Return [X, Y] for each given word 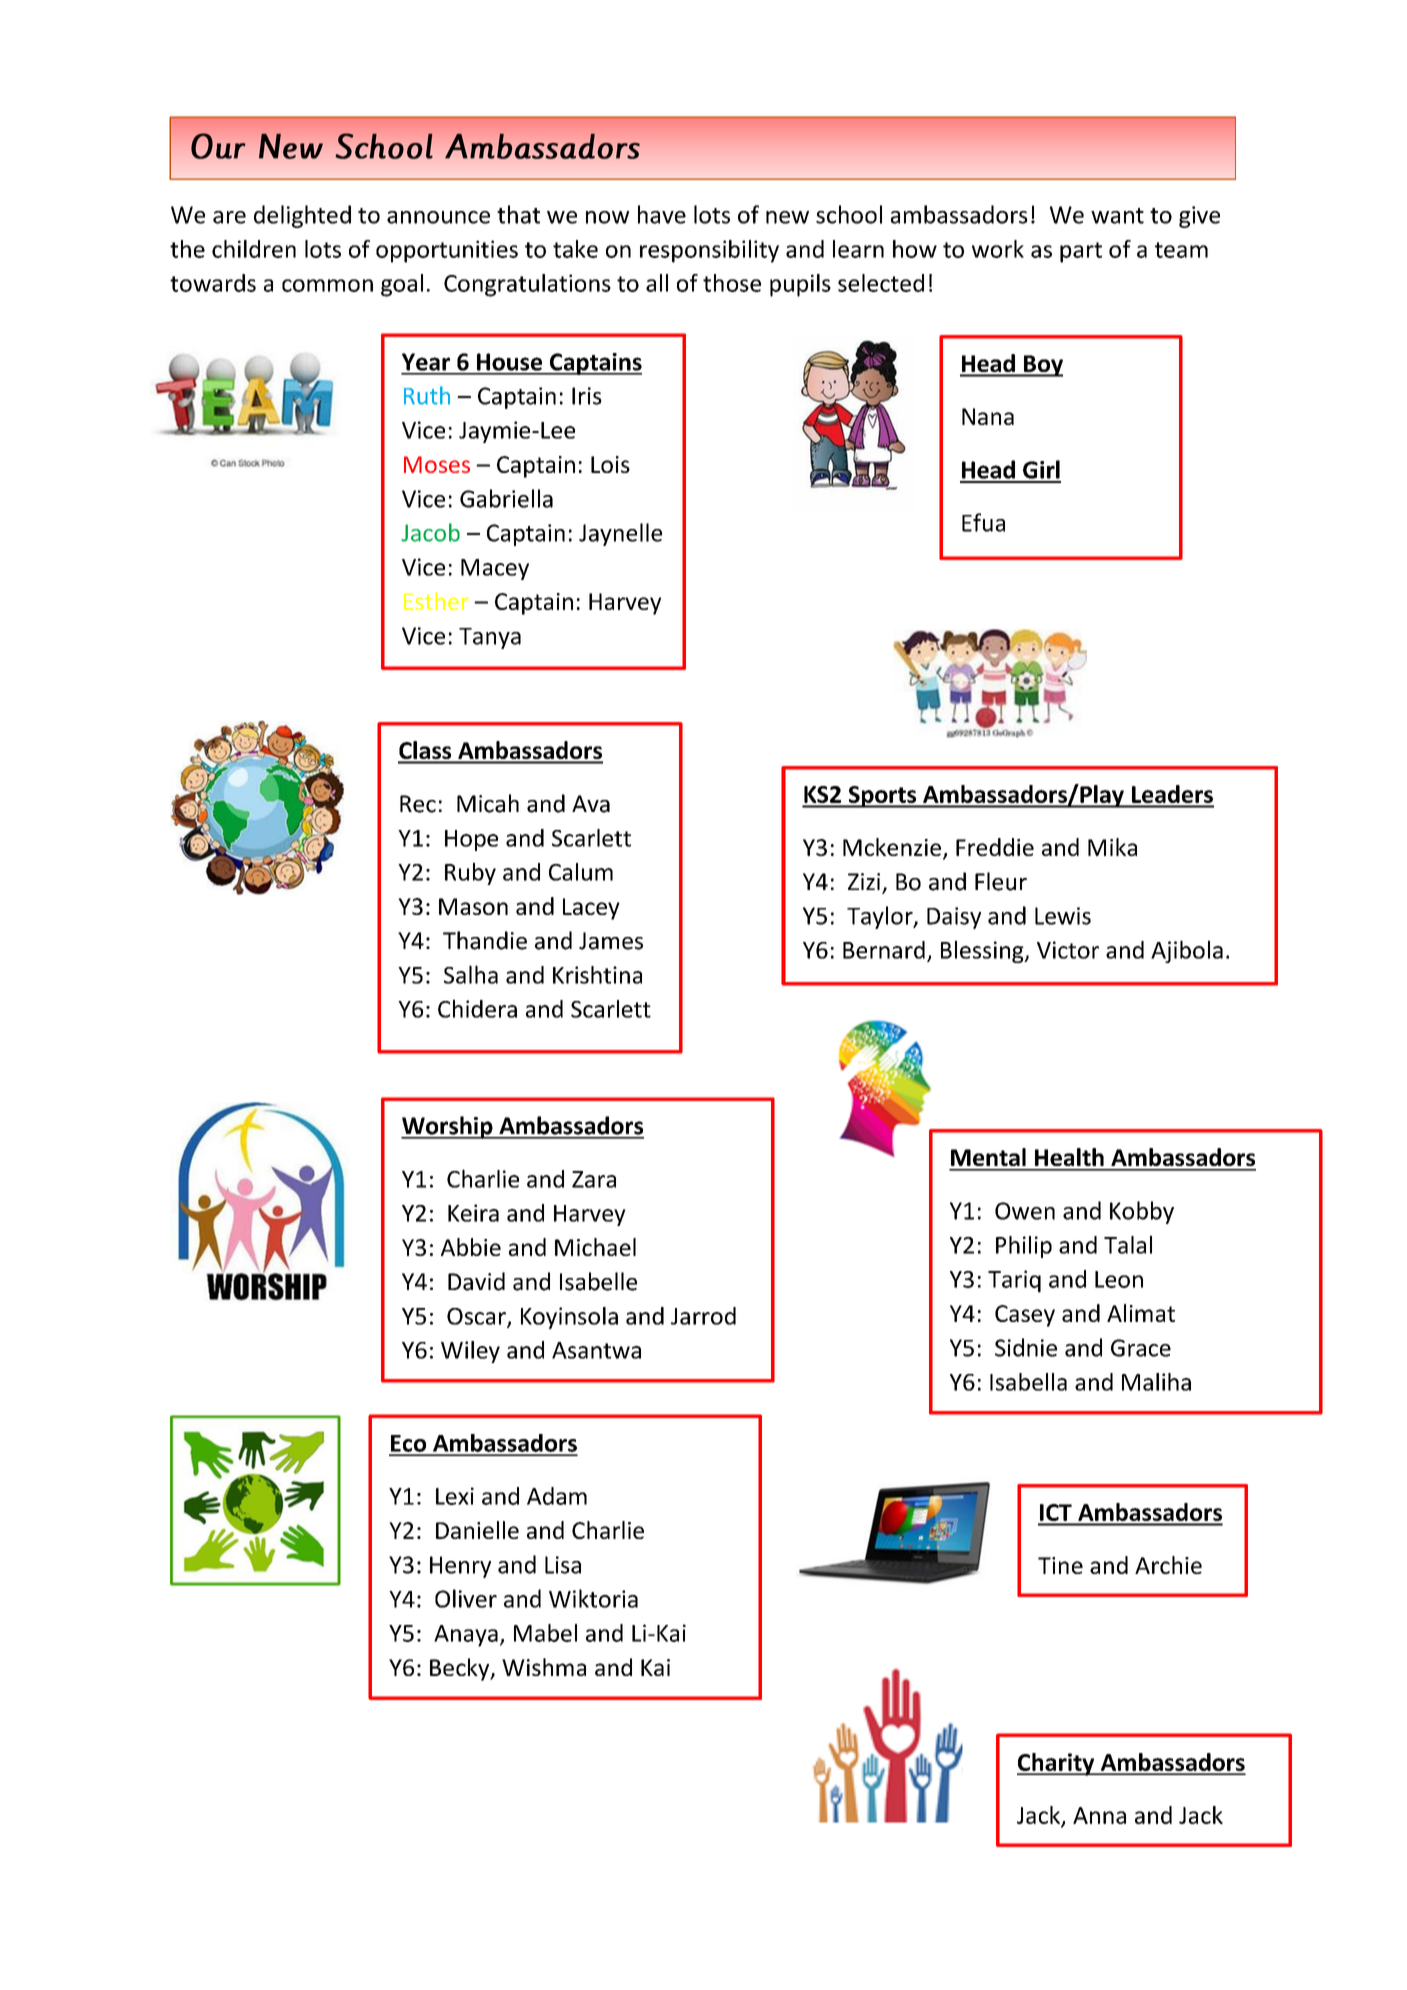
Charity [1057, 1764]
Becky [461, 1669]
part [1081, 252]
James [611, 941]
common [327, 285]
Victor [1068, 950]
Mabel [545, 1633]
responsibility [709, 251]
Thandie [485, 940]
